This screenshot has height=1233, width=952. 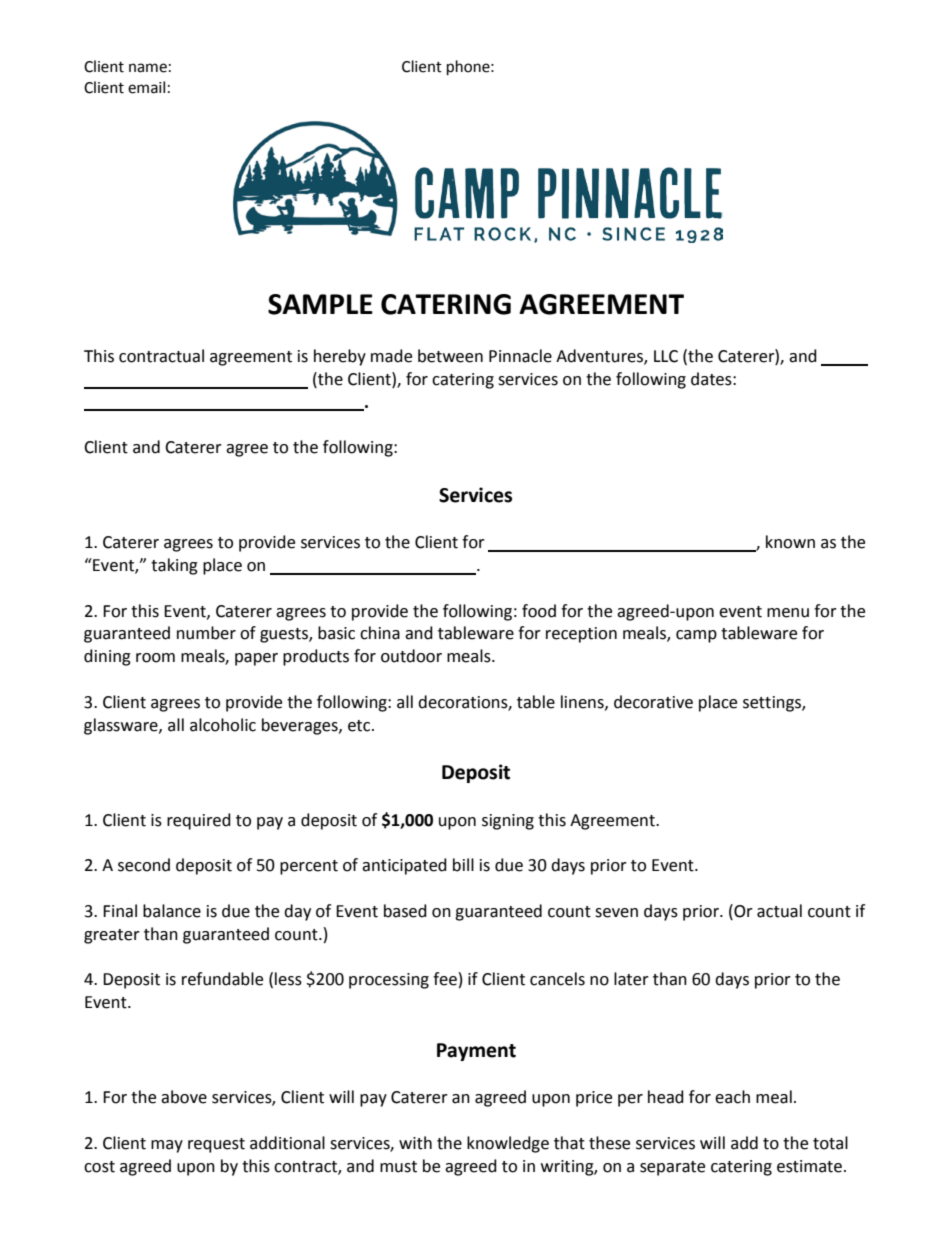 I want to click on may, so click(x=167, y=1146).
